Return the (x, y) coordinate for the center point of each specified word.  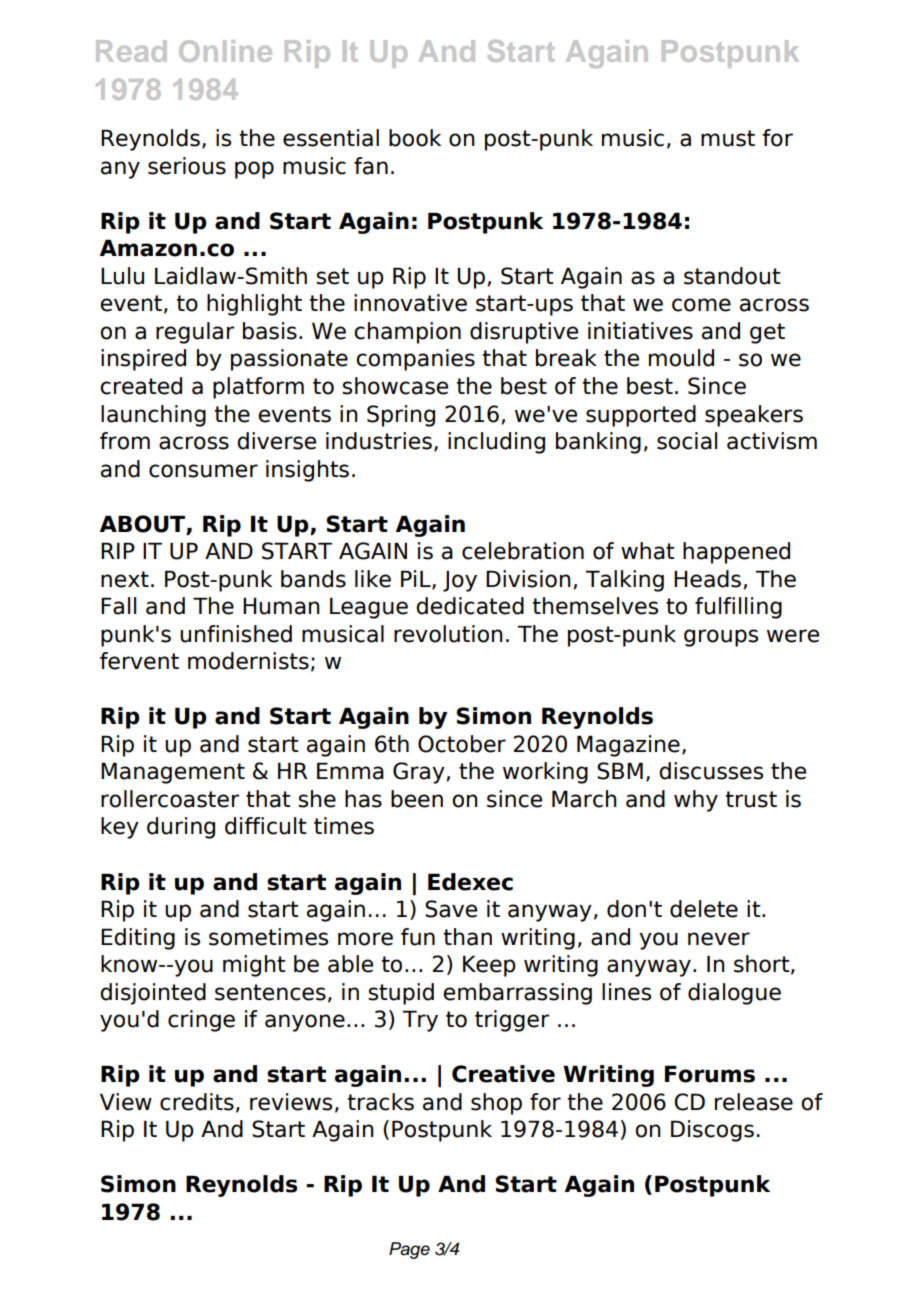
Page (409, 1250)
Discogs (712, 1131)
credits (197, 1102)
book (415, 138)
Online (225, 51)
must (728, 138)
